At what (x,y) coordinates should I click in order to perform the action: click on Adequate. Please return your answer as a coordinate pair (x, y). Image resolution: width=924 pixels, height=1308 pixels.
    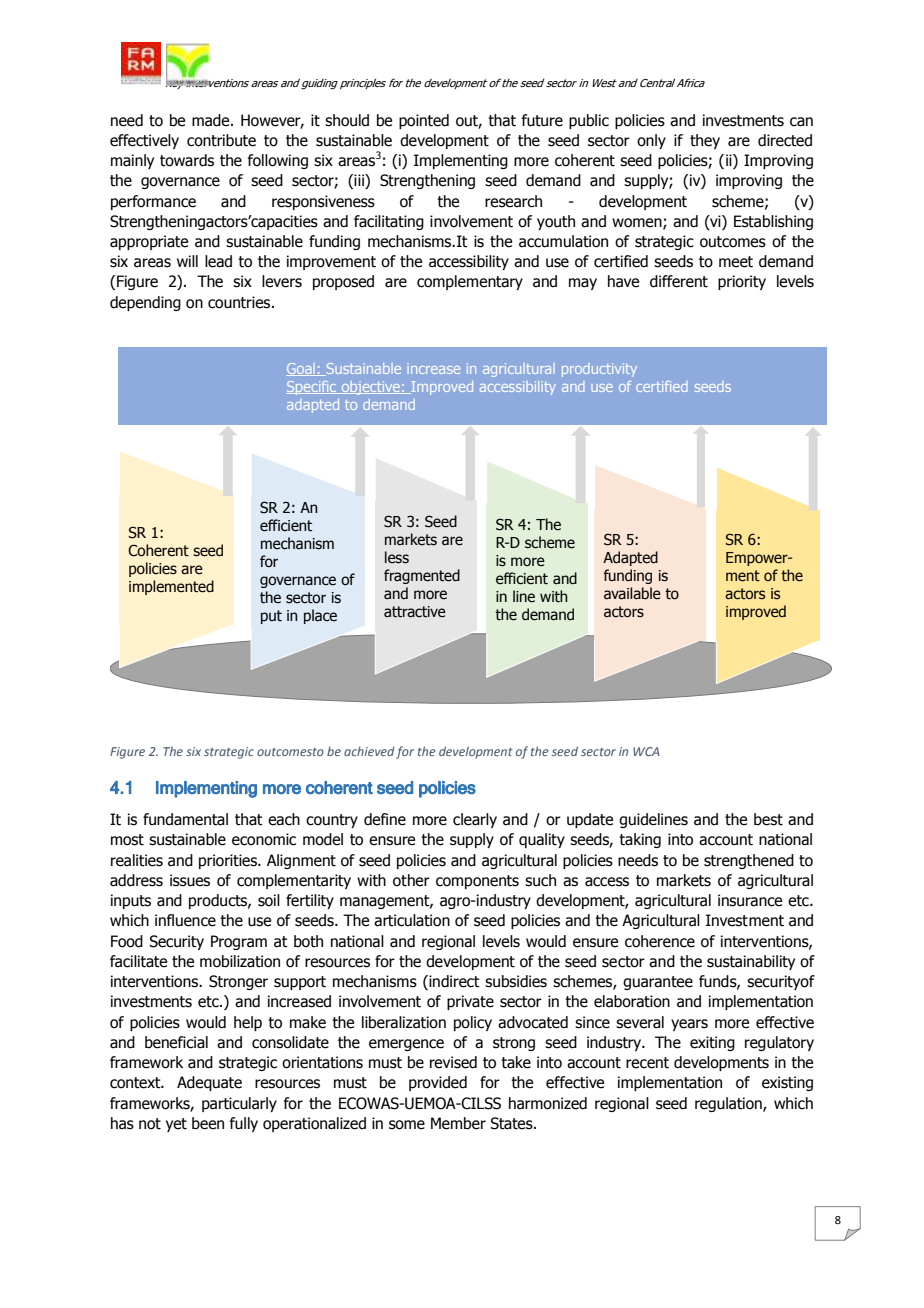
    Looking at the image, I should click on (209, 1083).
